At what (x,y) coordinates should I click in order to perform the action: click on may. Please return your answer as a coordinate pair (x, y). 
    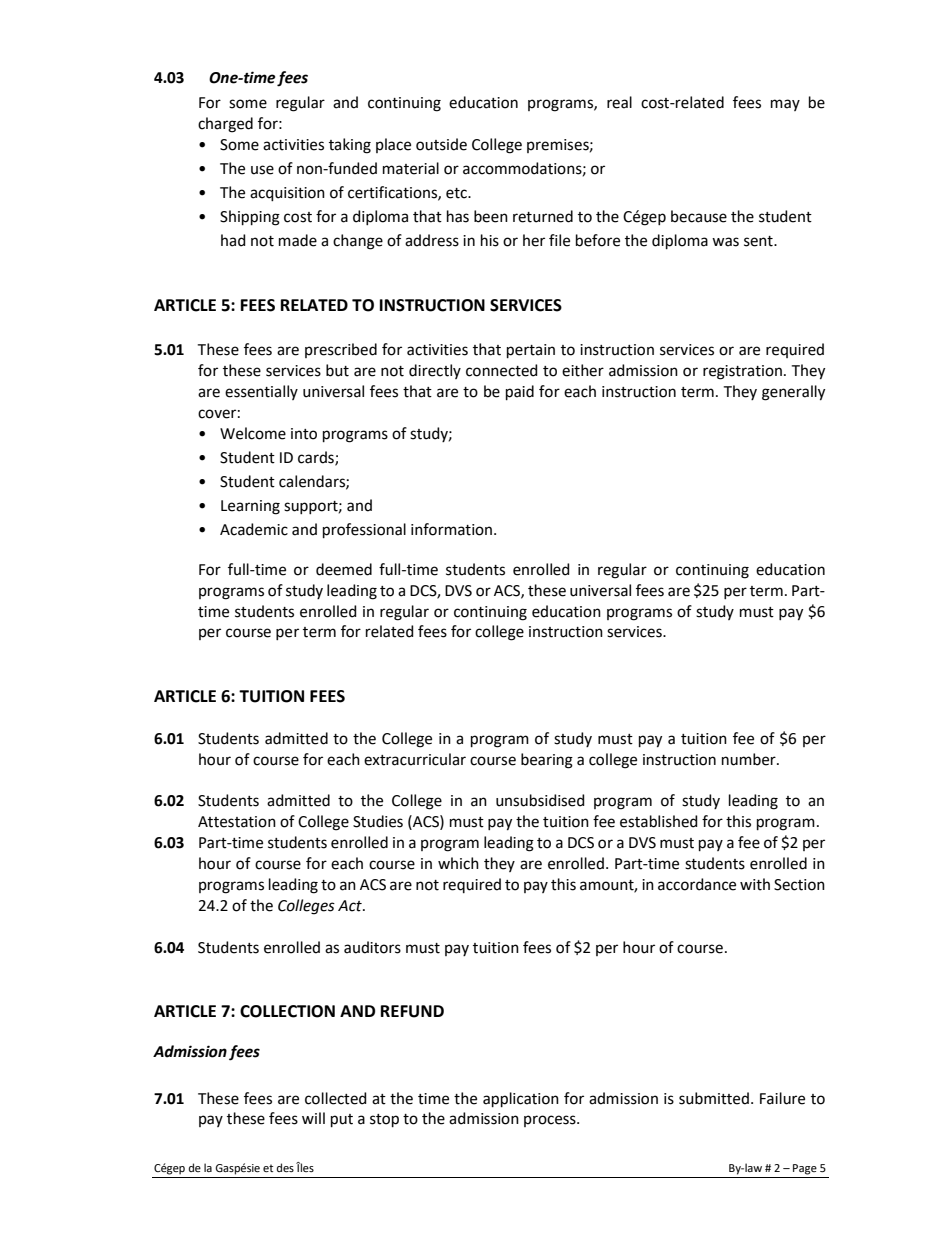
    Looking at the image, I should click on (785, 105).
